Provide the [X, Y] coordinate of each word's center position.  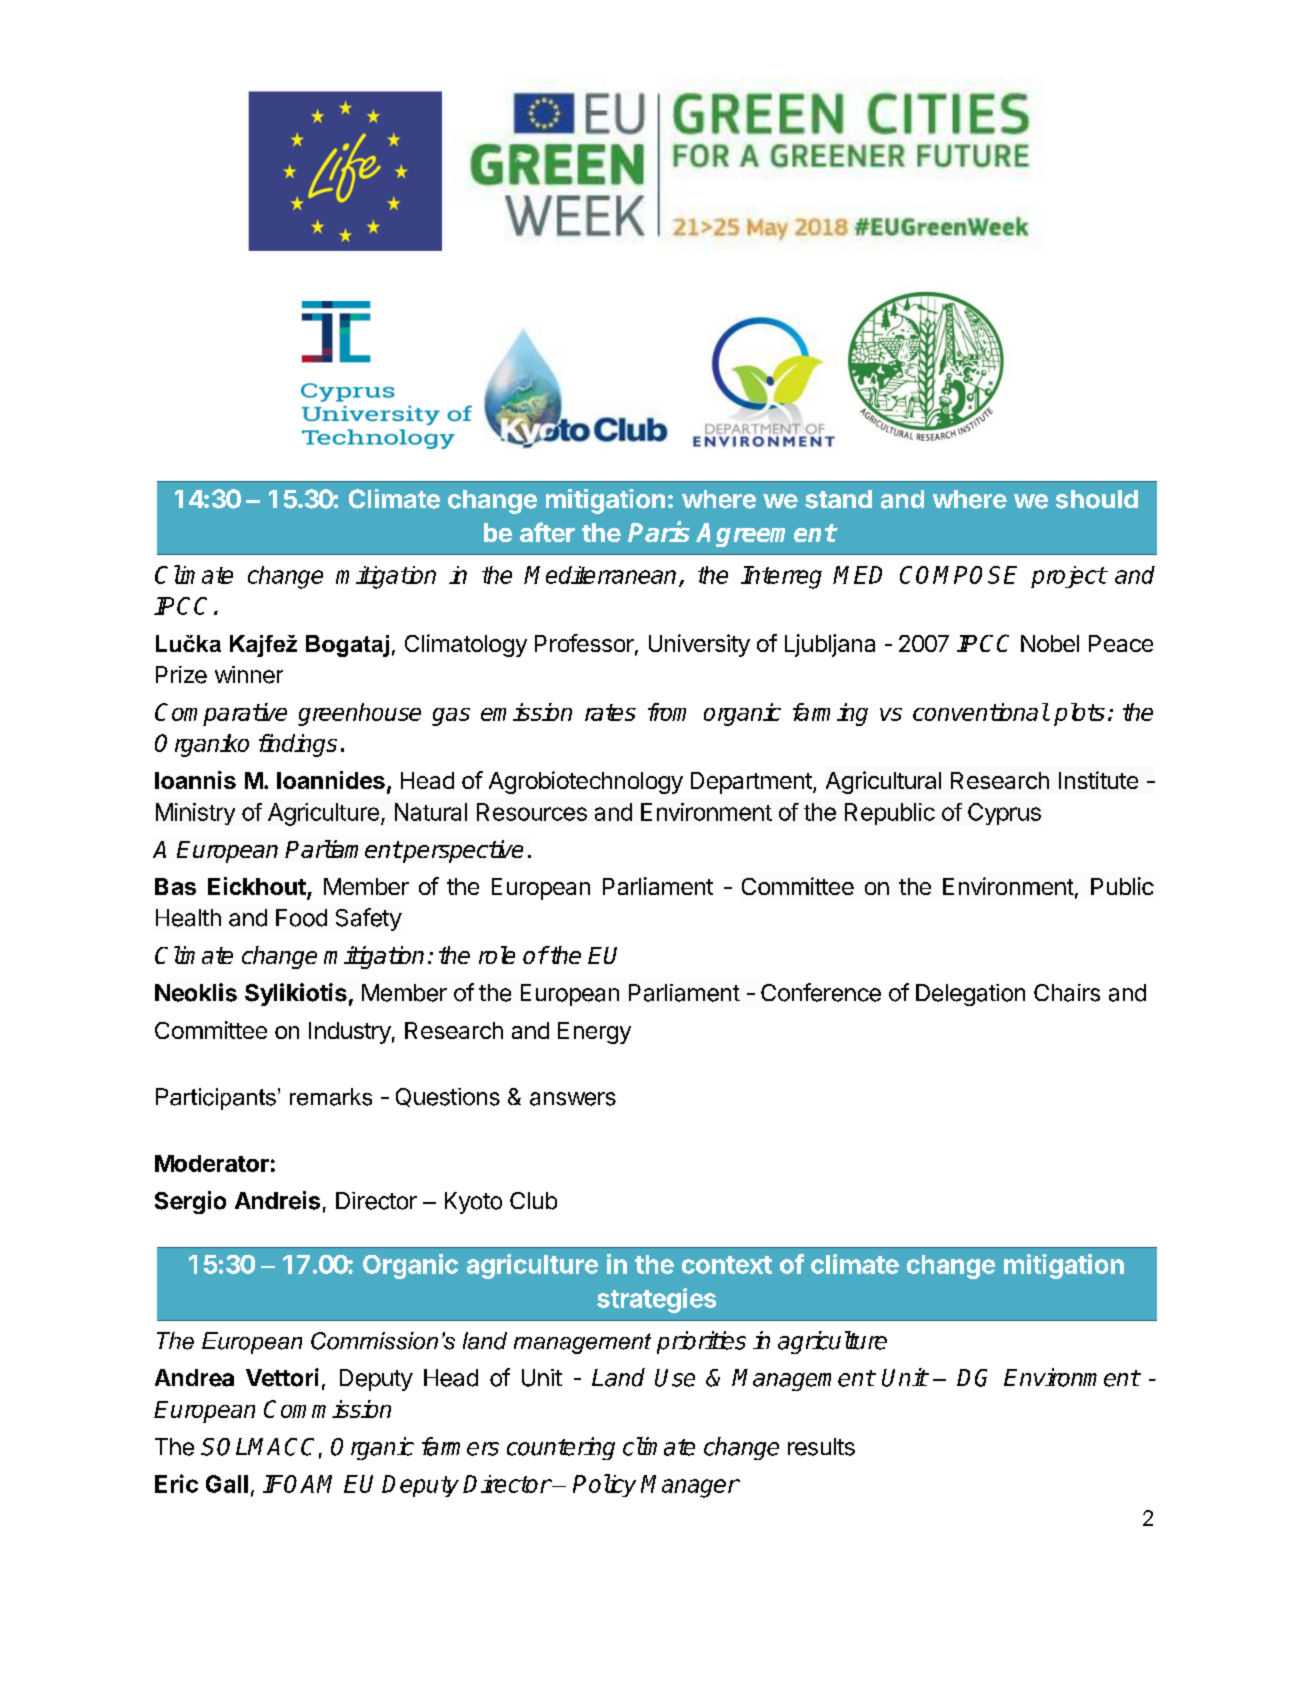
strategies [656, 1300]
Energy [594, 1033]
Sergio [190, 1202]
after [547, 532]
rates [610, 712]
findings [298, 745]
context [727, 1265]
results [821, 1447]
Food [301, 918]
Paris [659, 531]
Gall [227, 1484]
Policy [604, 1485]
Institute [1098, 780]
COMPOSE [958, 575]
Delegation [970, 995]
